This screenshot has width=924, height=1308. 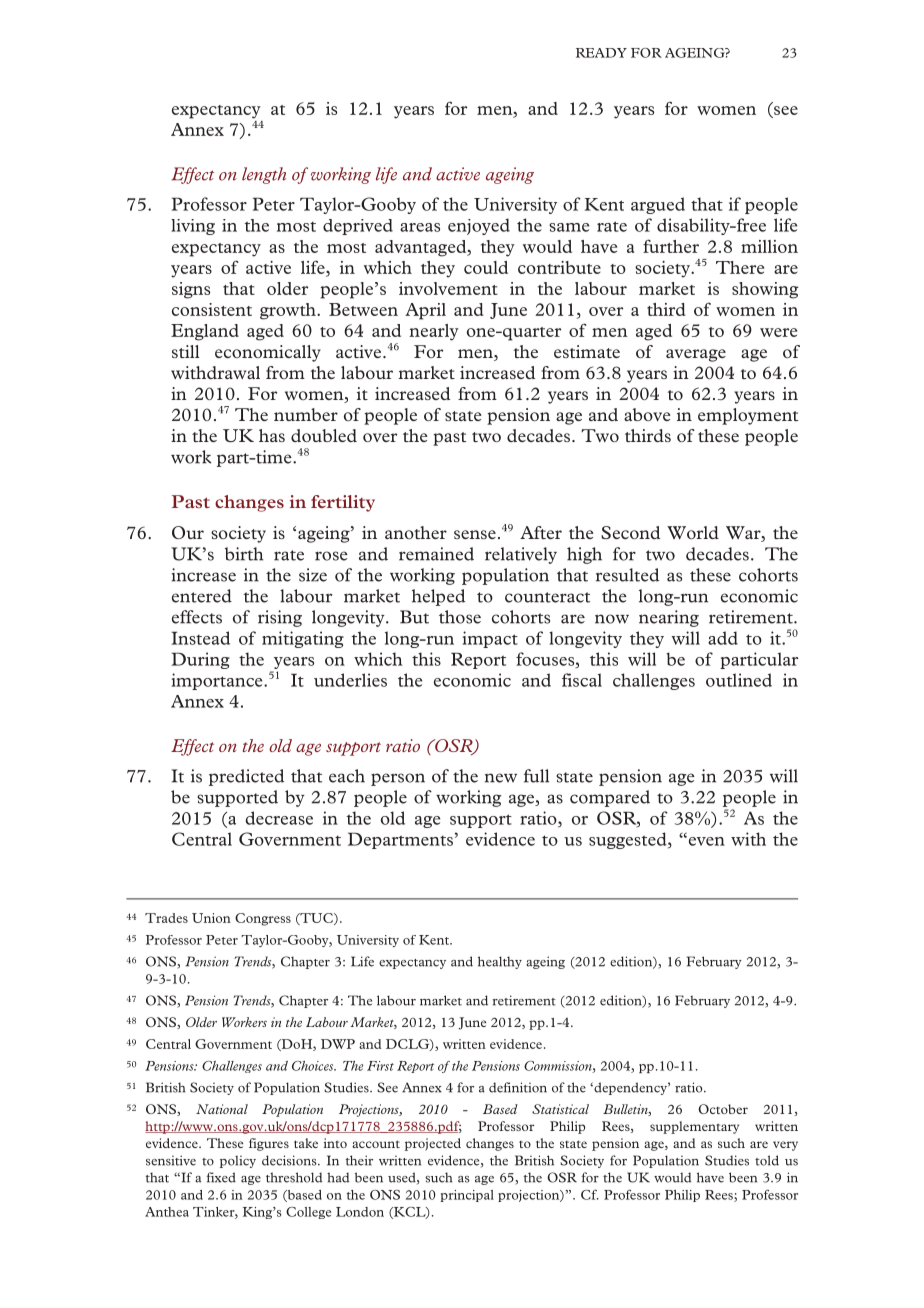 What do you see at coordinates (705, 841) in the screenshot?
I see `even` at bounding box center [705, 841].
